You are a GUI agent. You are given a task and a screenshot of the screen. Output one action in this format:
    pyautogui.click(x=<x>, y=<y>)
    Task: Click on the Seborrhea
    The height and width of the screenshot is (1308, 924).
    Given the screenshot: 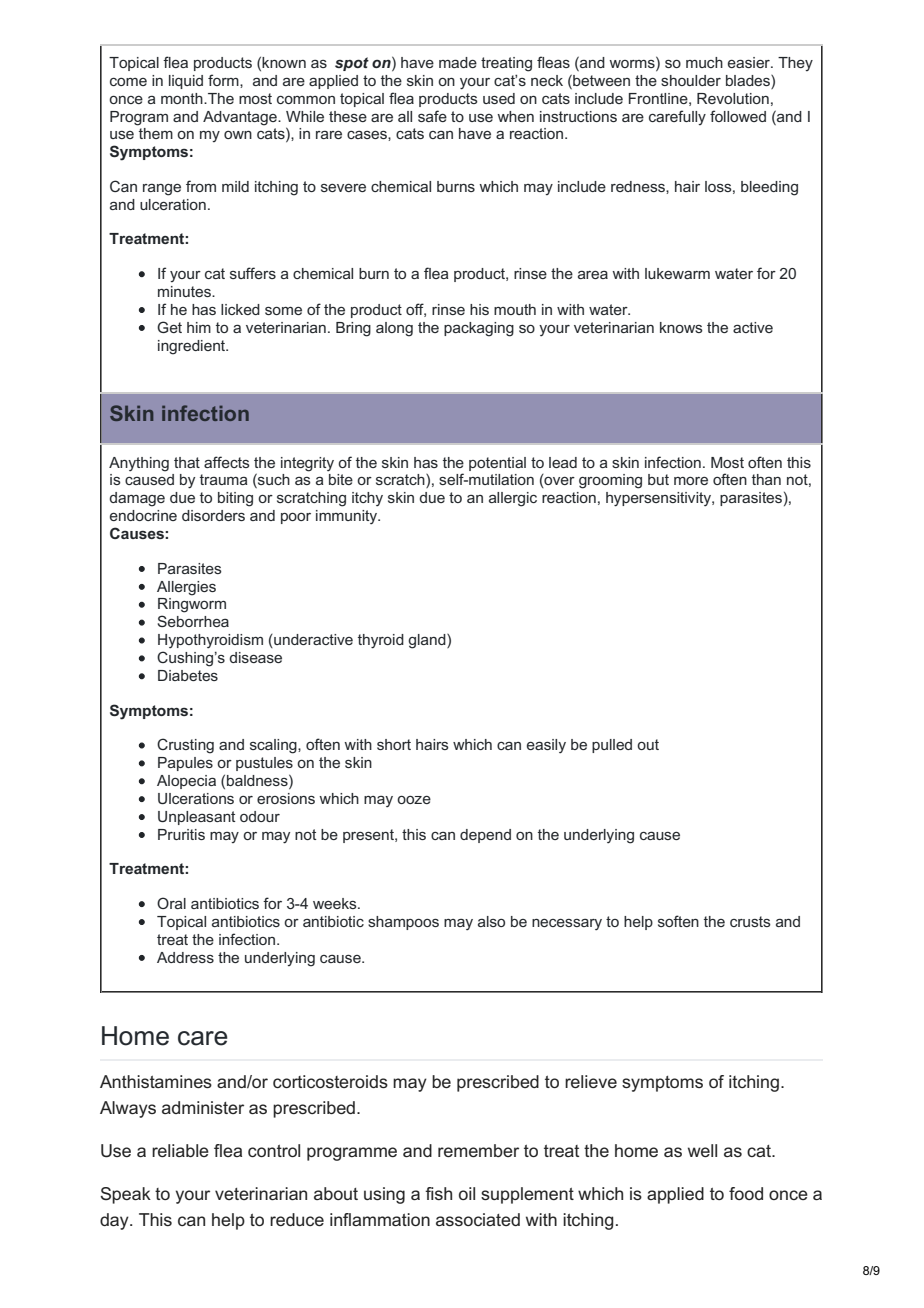 What is the action you would take?
    pyautogui.click(x=193, y=621)
